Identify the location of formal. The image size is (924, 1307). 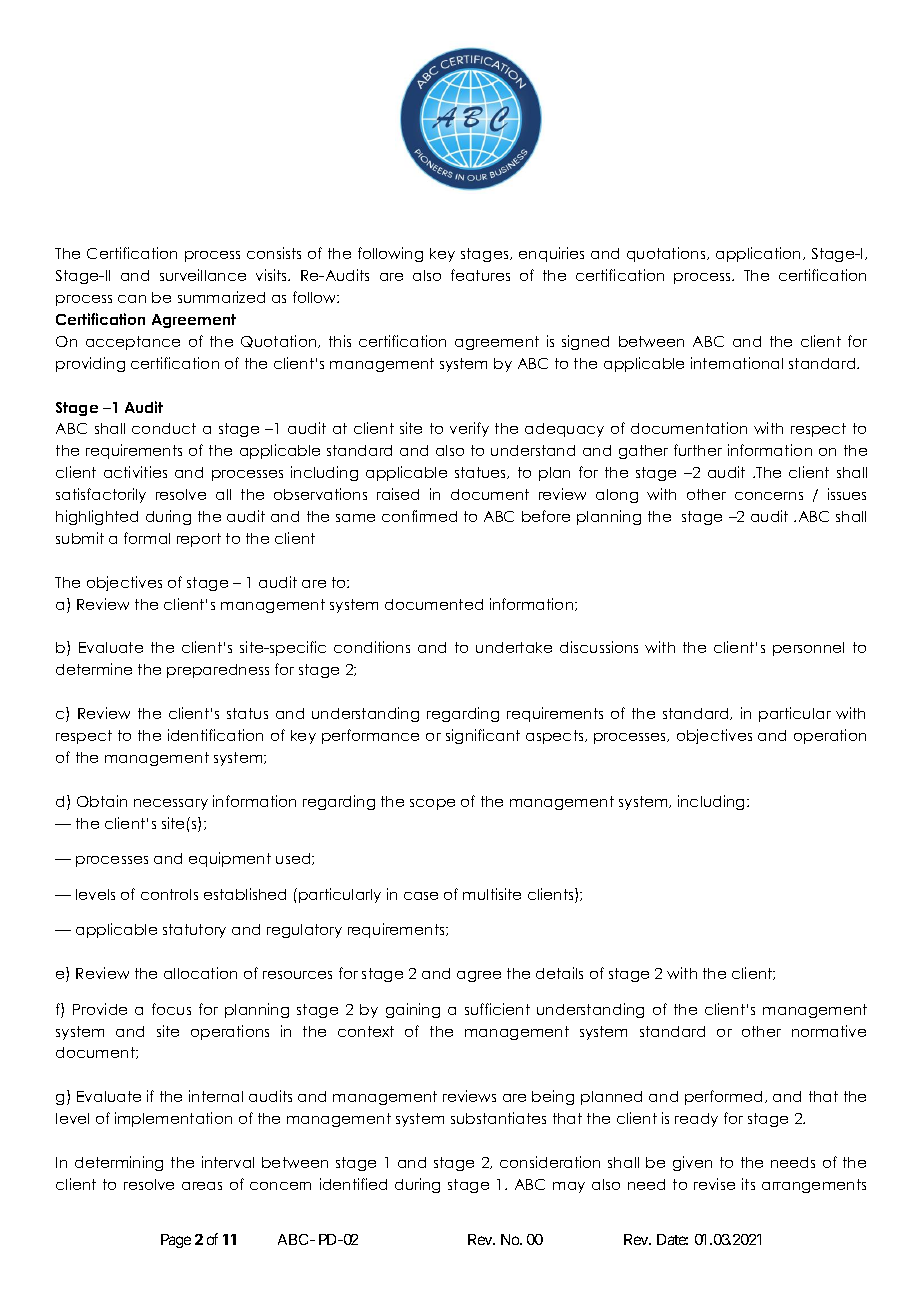
(147, 538).
